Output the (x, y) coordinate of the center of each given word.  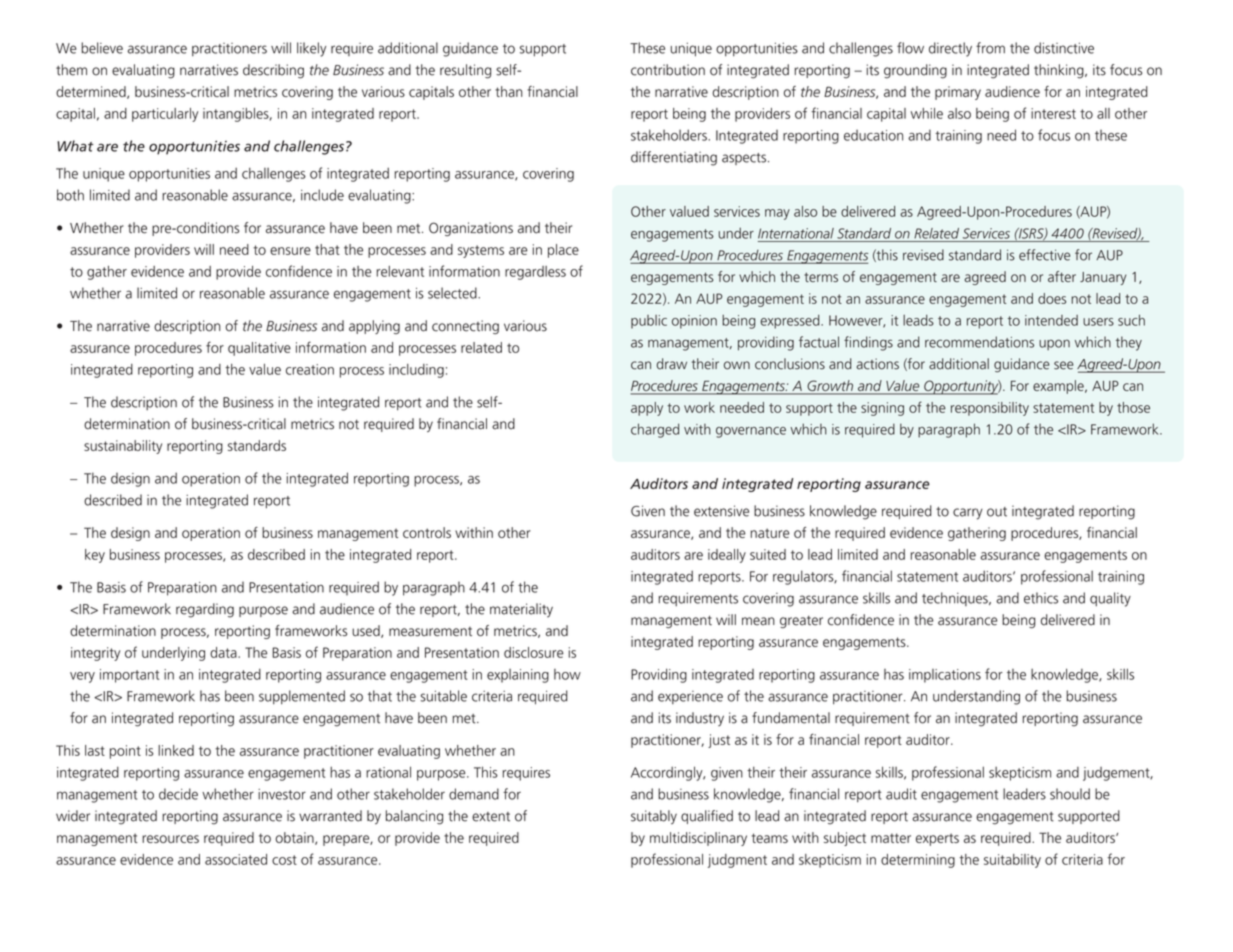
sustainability (123, 447)
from (990, 48)
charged (655, 430)
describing (273, 71)
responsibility (990, 409)
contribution (668, 70)
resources (170, 839)
